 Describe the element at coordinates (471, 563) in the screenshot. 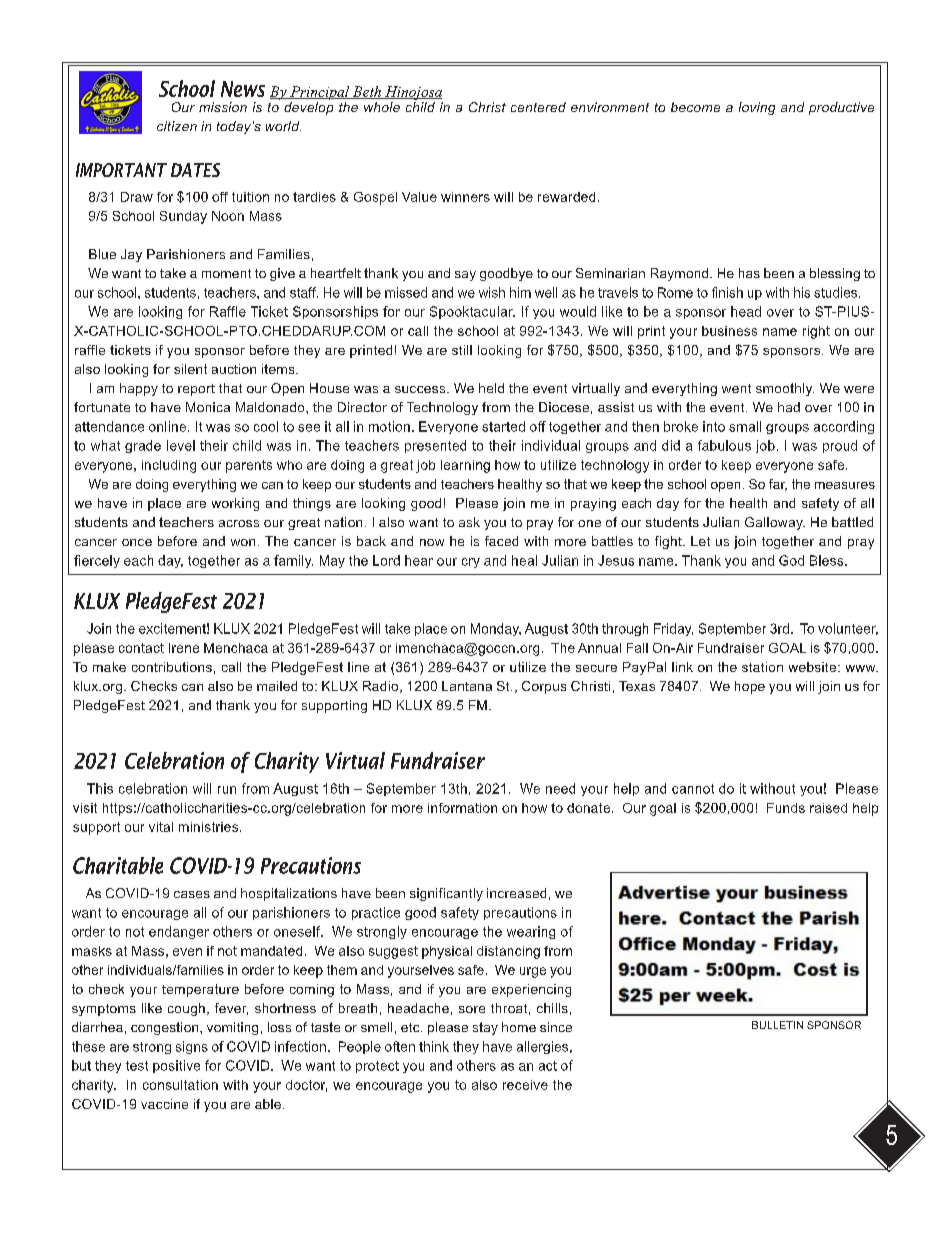

I see `cry` at that location.
